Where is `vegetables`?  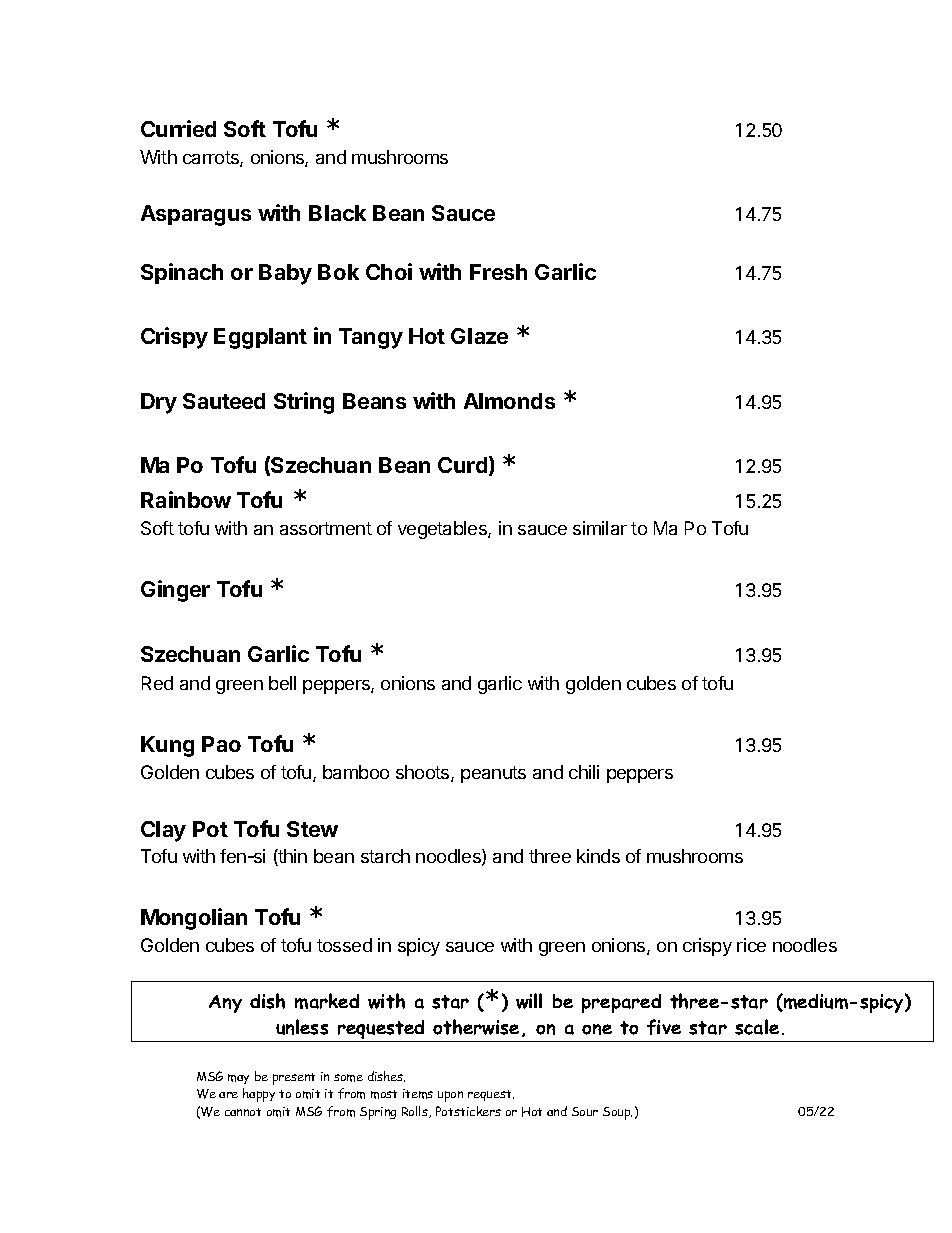
vegetables is located at coordinates (443, 530).
